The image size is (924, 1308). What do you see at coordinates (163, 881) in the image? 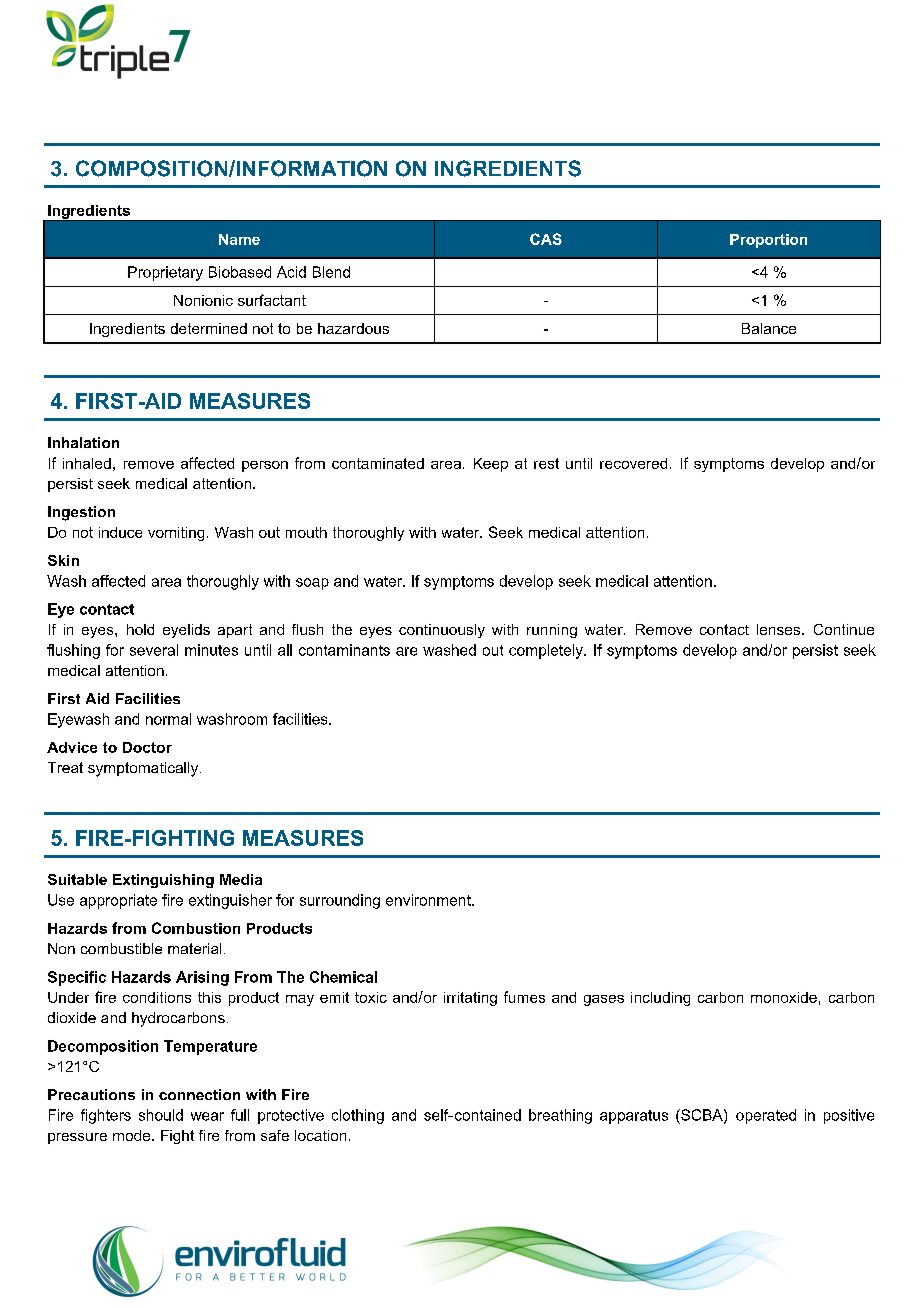
I see `Extinguishing` at bounding box center [163, 881].
